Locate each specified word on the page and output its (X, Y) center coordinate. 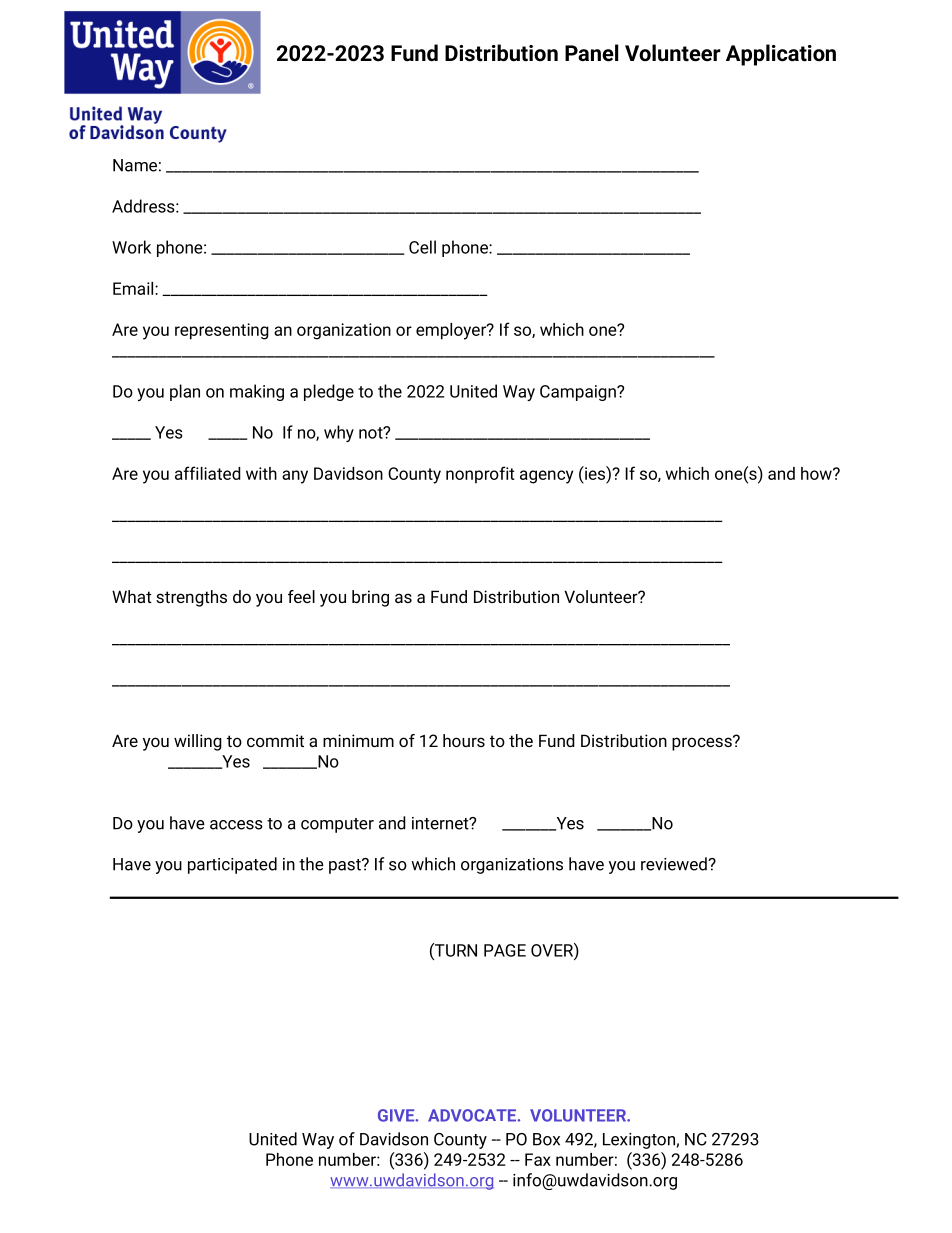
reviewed (675, 864)
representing (222, 331)
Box (546, 1139)
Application (781, 55)
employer (452, 331)
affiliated (208, 473)
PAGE (505, 950)
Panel (591, 53)
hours (464, 740)
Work (131, 247)
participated (232, 865)
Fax (538, 1159)
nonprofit (480, 475)
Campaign (579, 393)
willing (198, 742)
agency (546, 477)
